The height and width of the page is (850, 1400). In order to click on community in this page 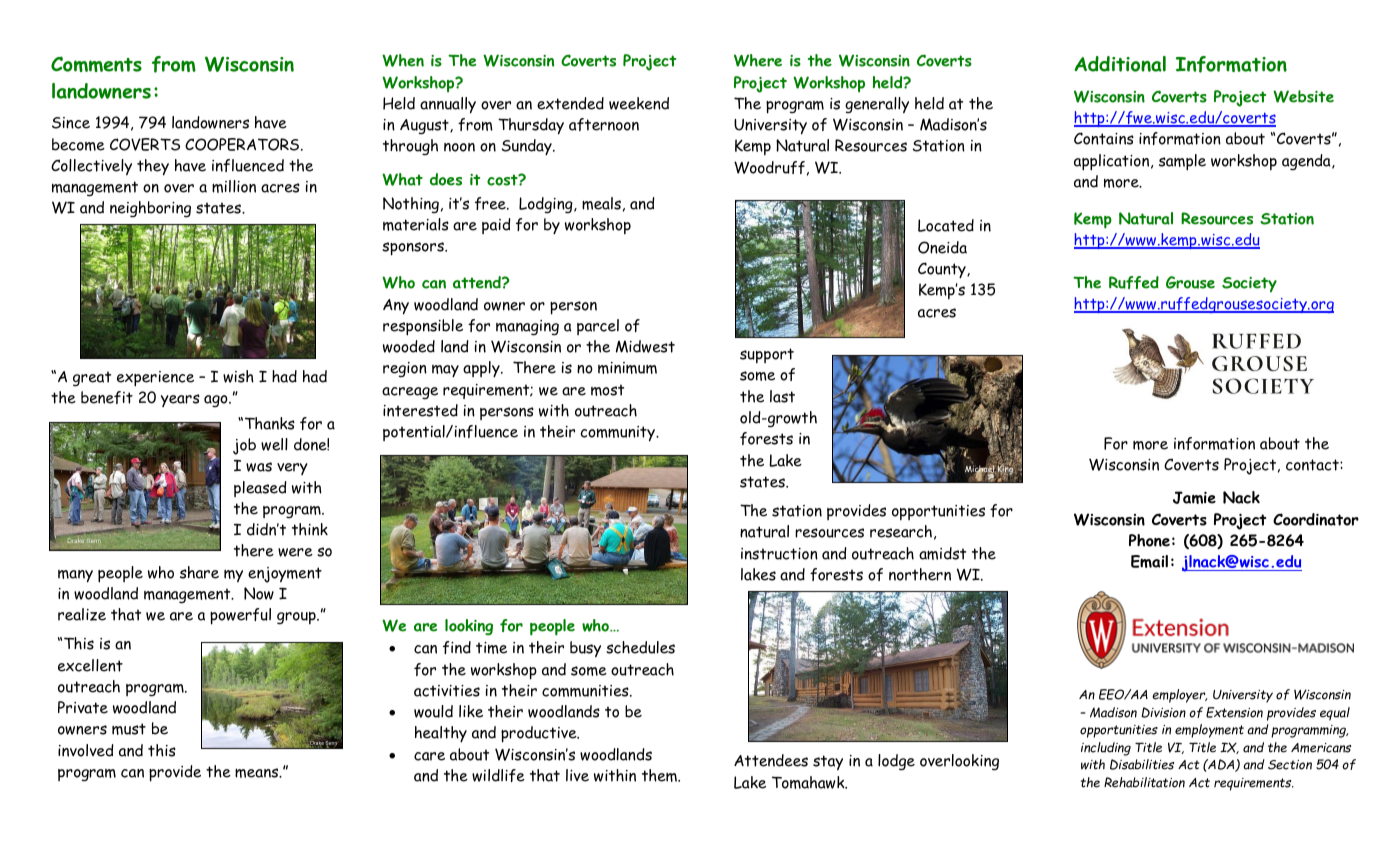, I will do `click(619, 434)`.
